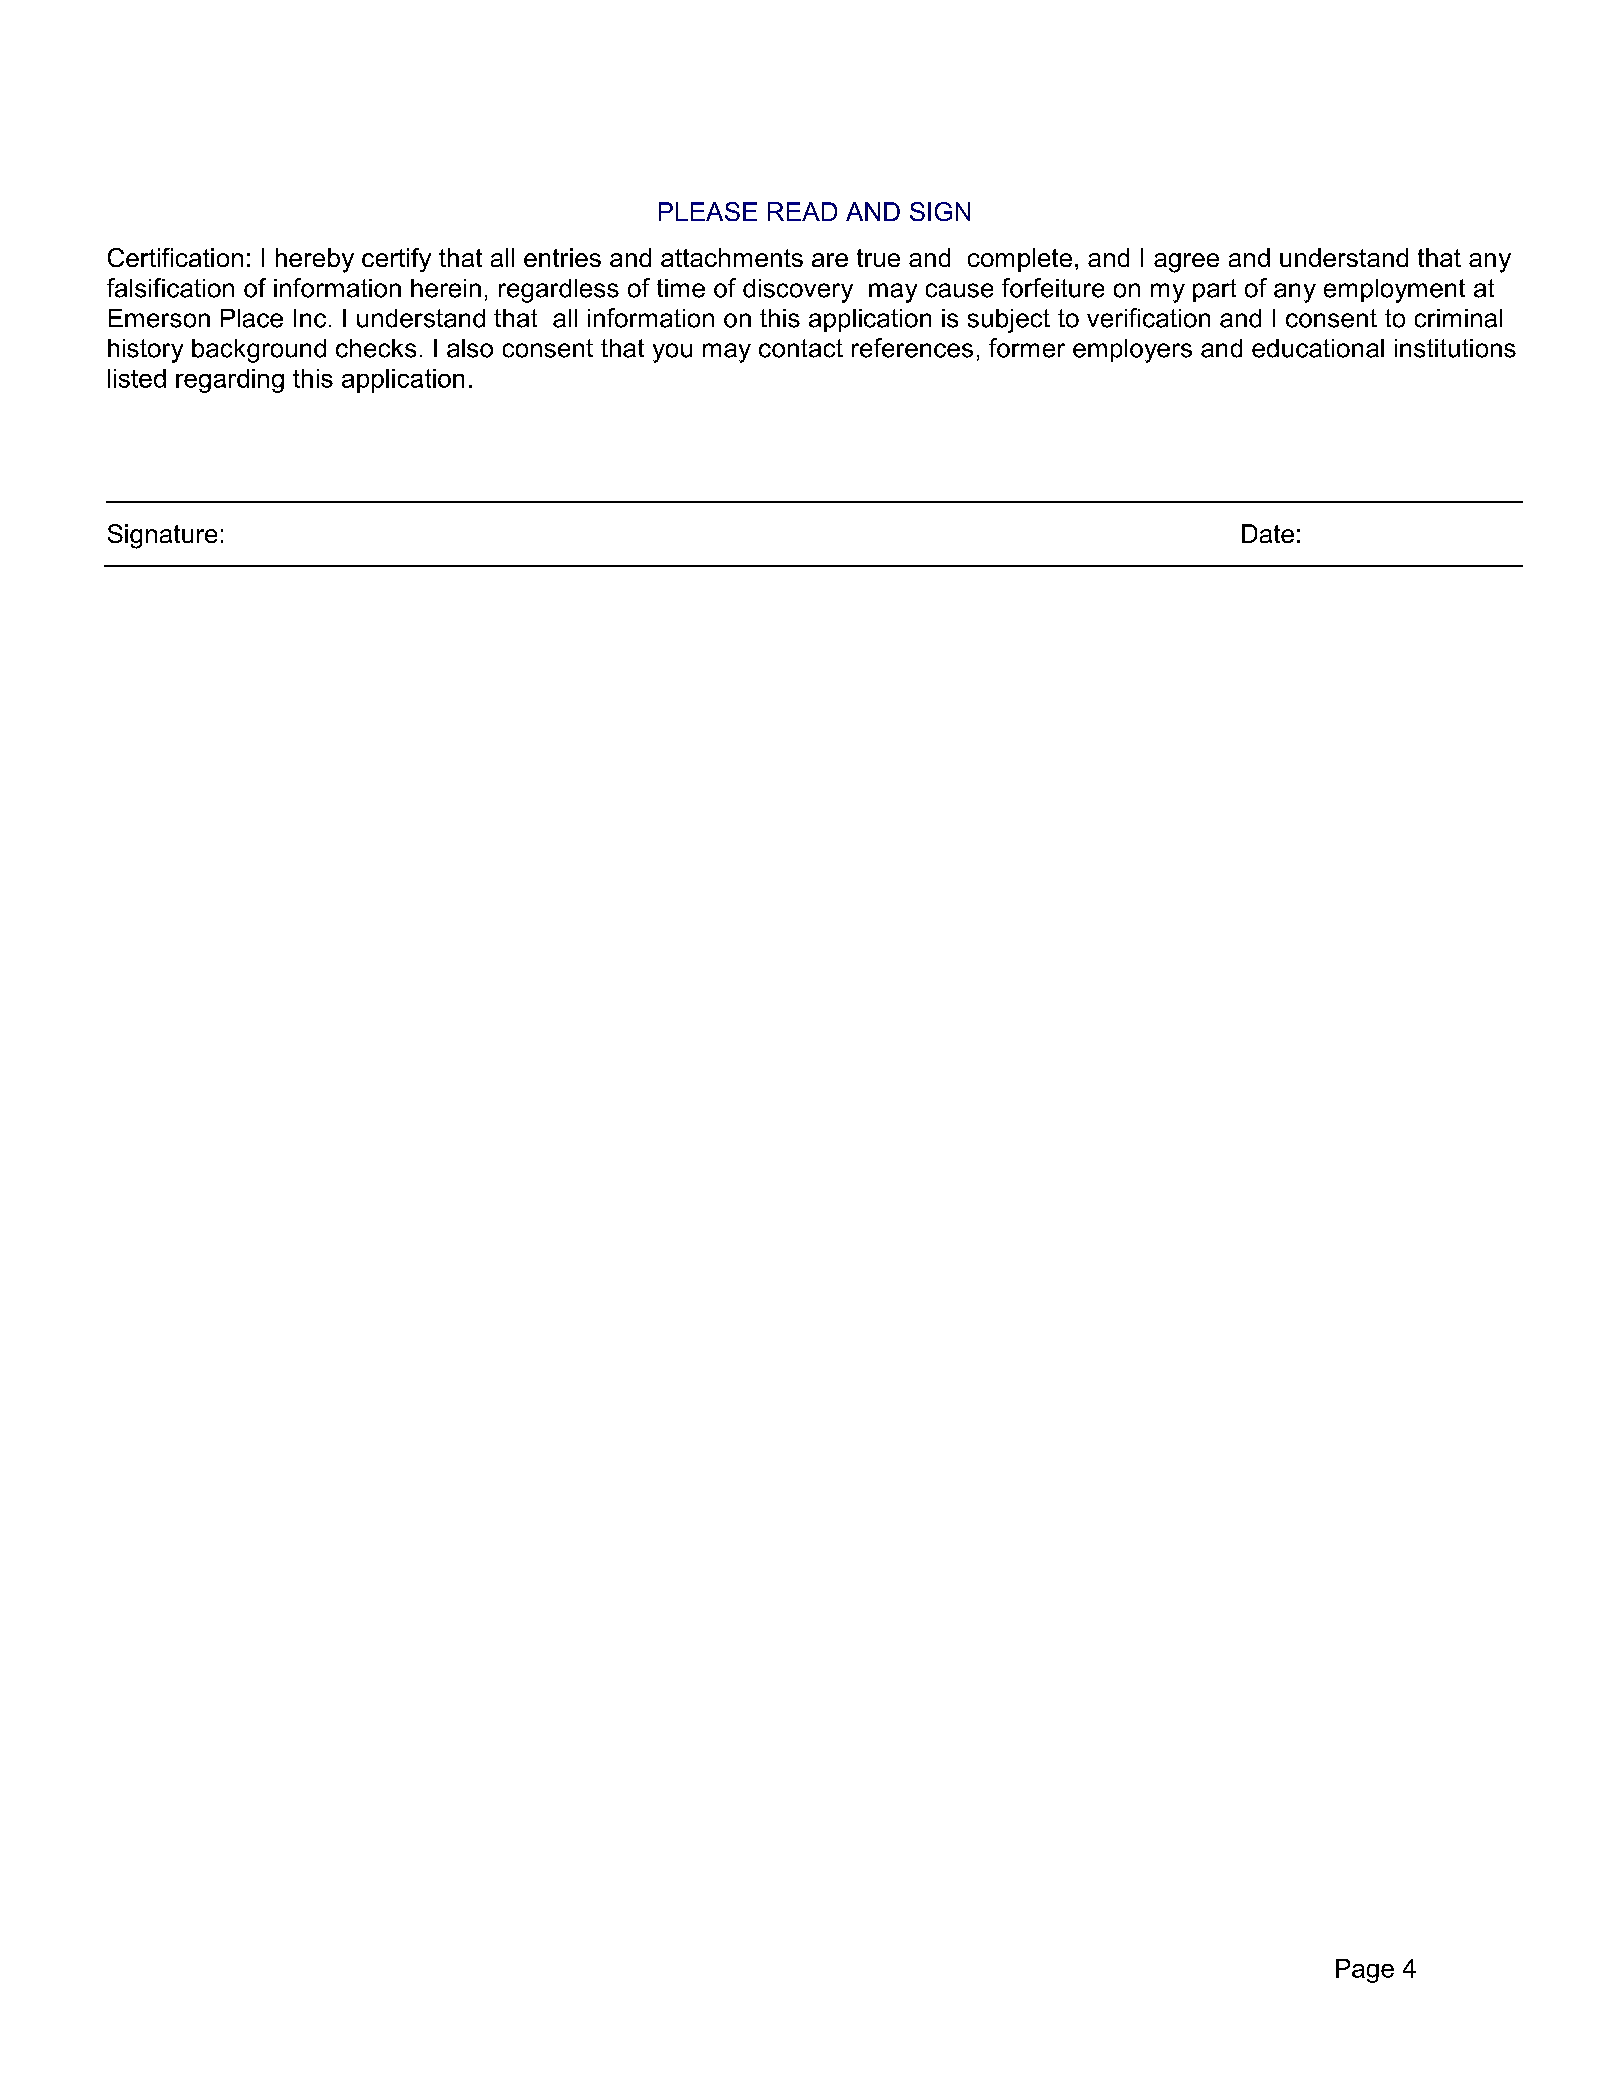  Describe the element at coordinates (801, 348) in the document. I see `contact` at that location.
